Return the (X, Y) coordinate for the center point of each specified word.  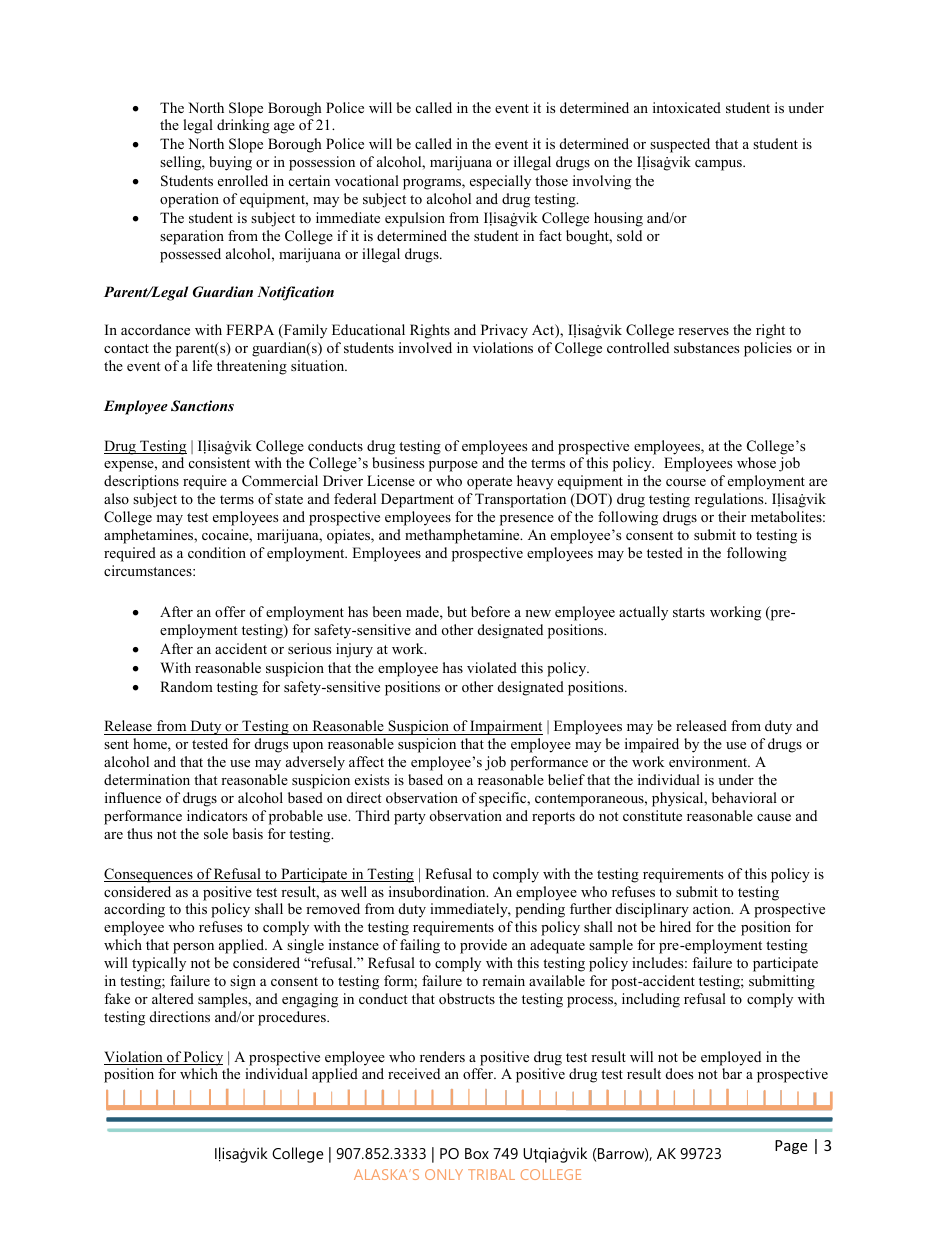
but (457, 611)
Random (186, 686)
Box (477, 1153)
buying (230, 163)
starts (689, 612)
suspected (680, 145)
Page (791, 1147)
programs (433, 184)
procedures (293, 1018)
